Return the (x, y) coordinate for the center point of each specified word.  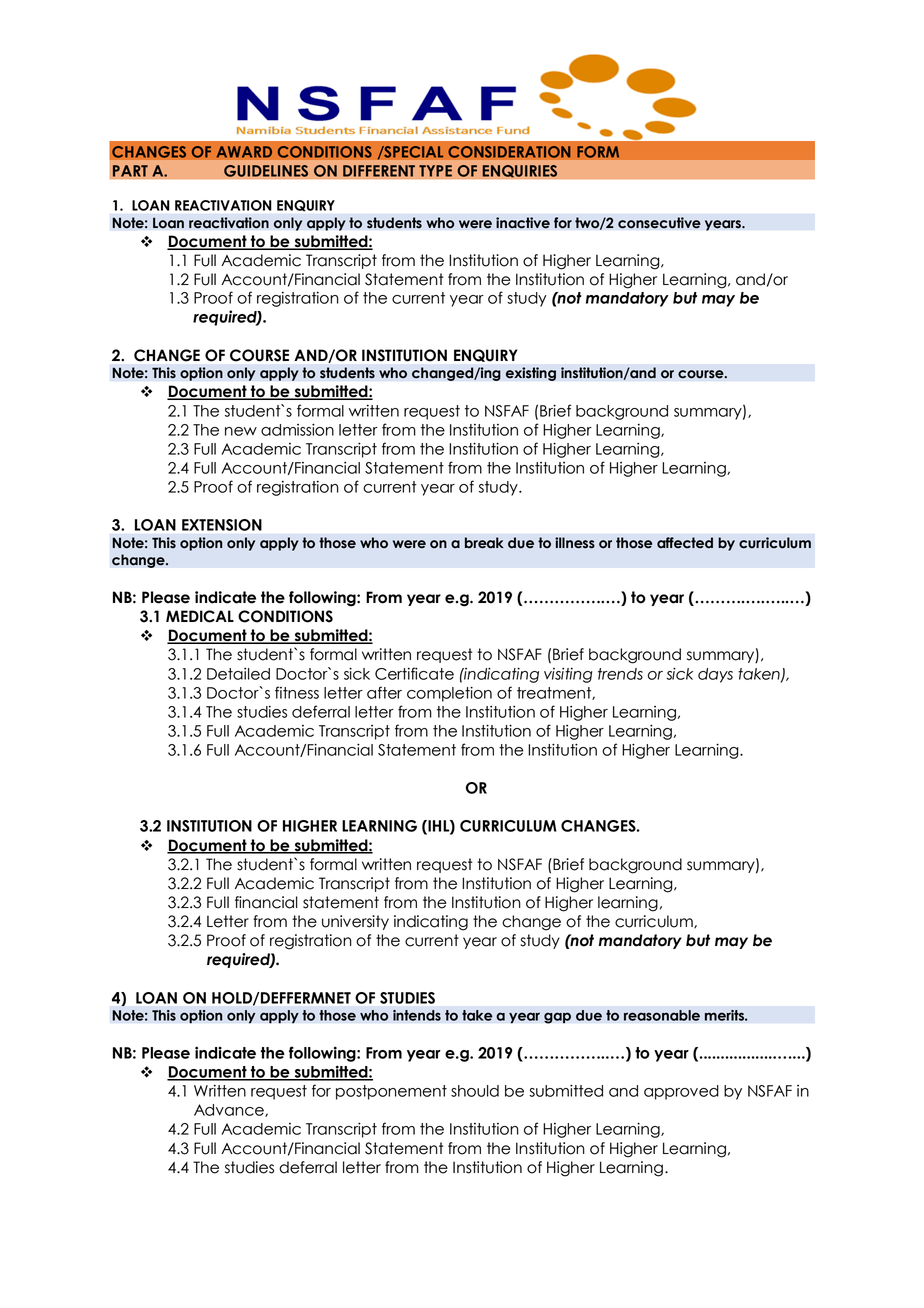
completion (449, 694)
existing (530, 374)
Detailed (238, 674)
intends (417, 1015)
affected (685, 543)
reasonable (662, 1015)
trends (620, 674)
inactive (523, 223)
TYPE (435, 171)
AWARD (244, 152)
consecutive (659, 223)
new (241, 431)
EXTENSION (222, 525)
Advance (230, 1110)
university (355, 922)
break (484, 543)
